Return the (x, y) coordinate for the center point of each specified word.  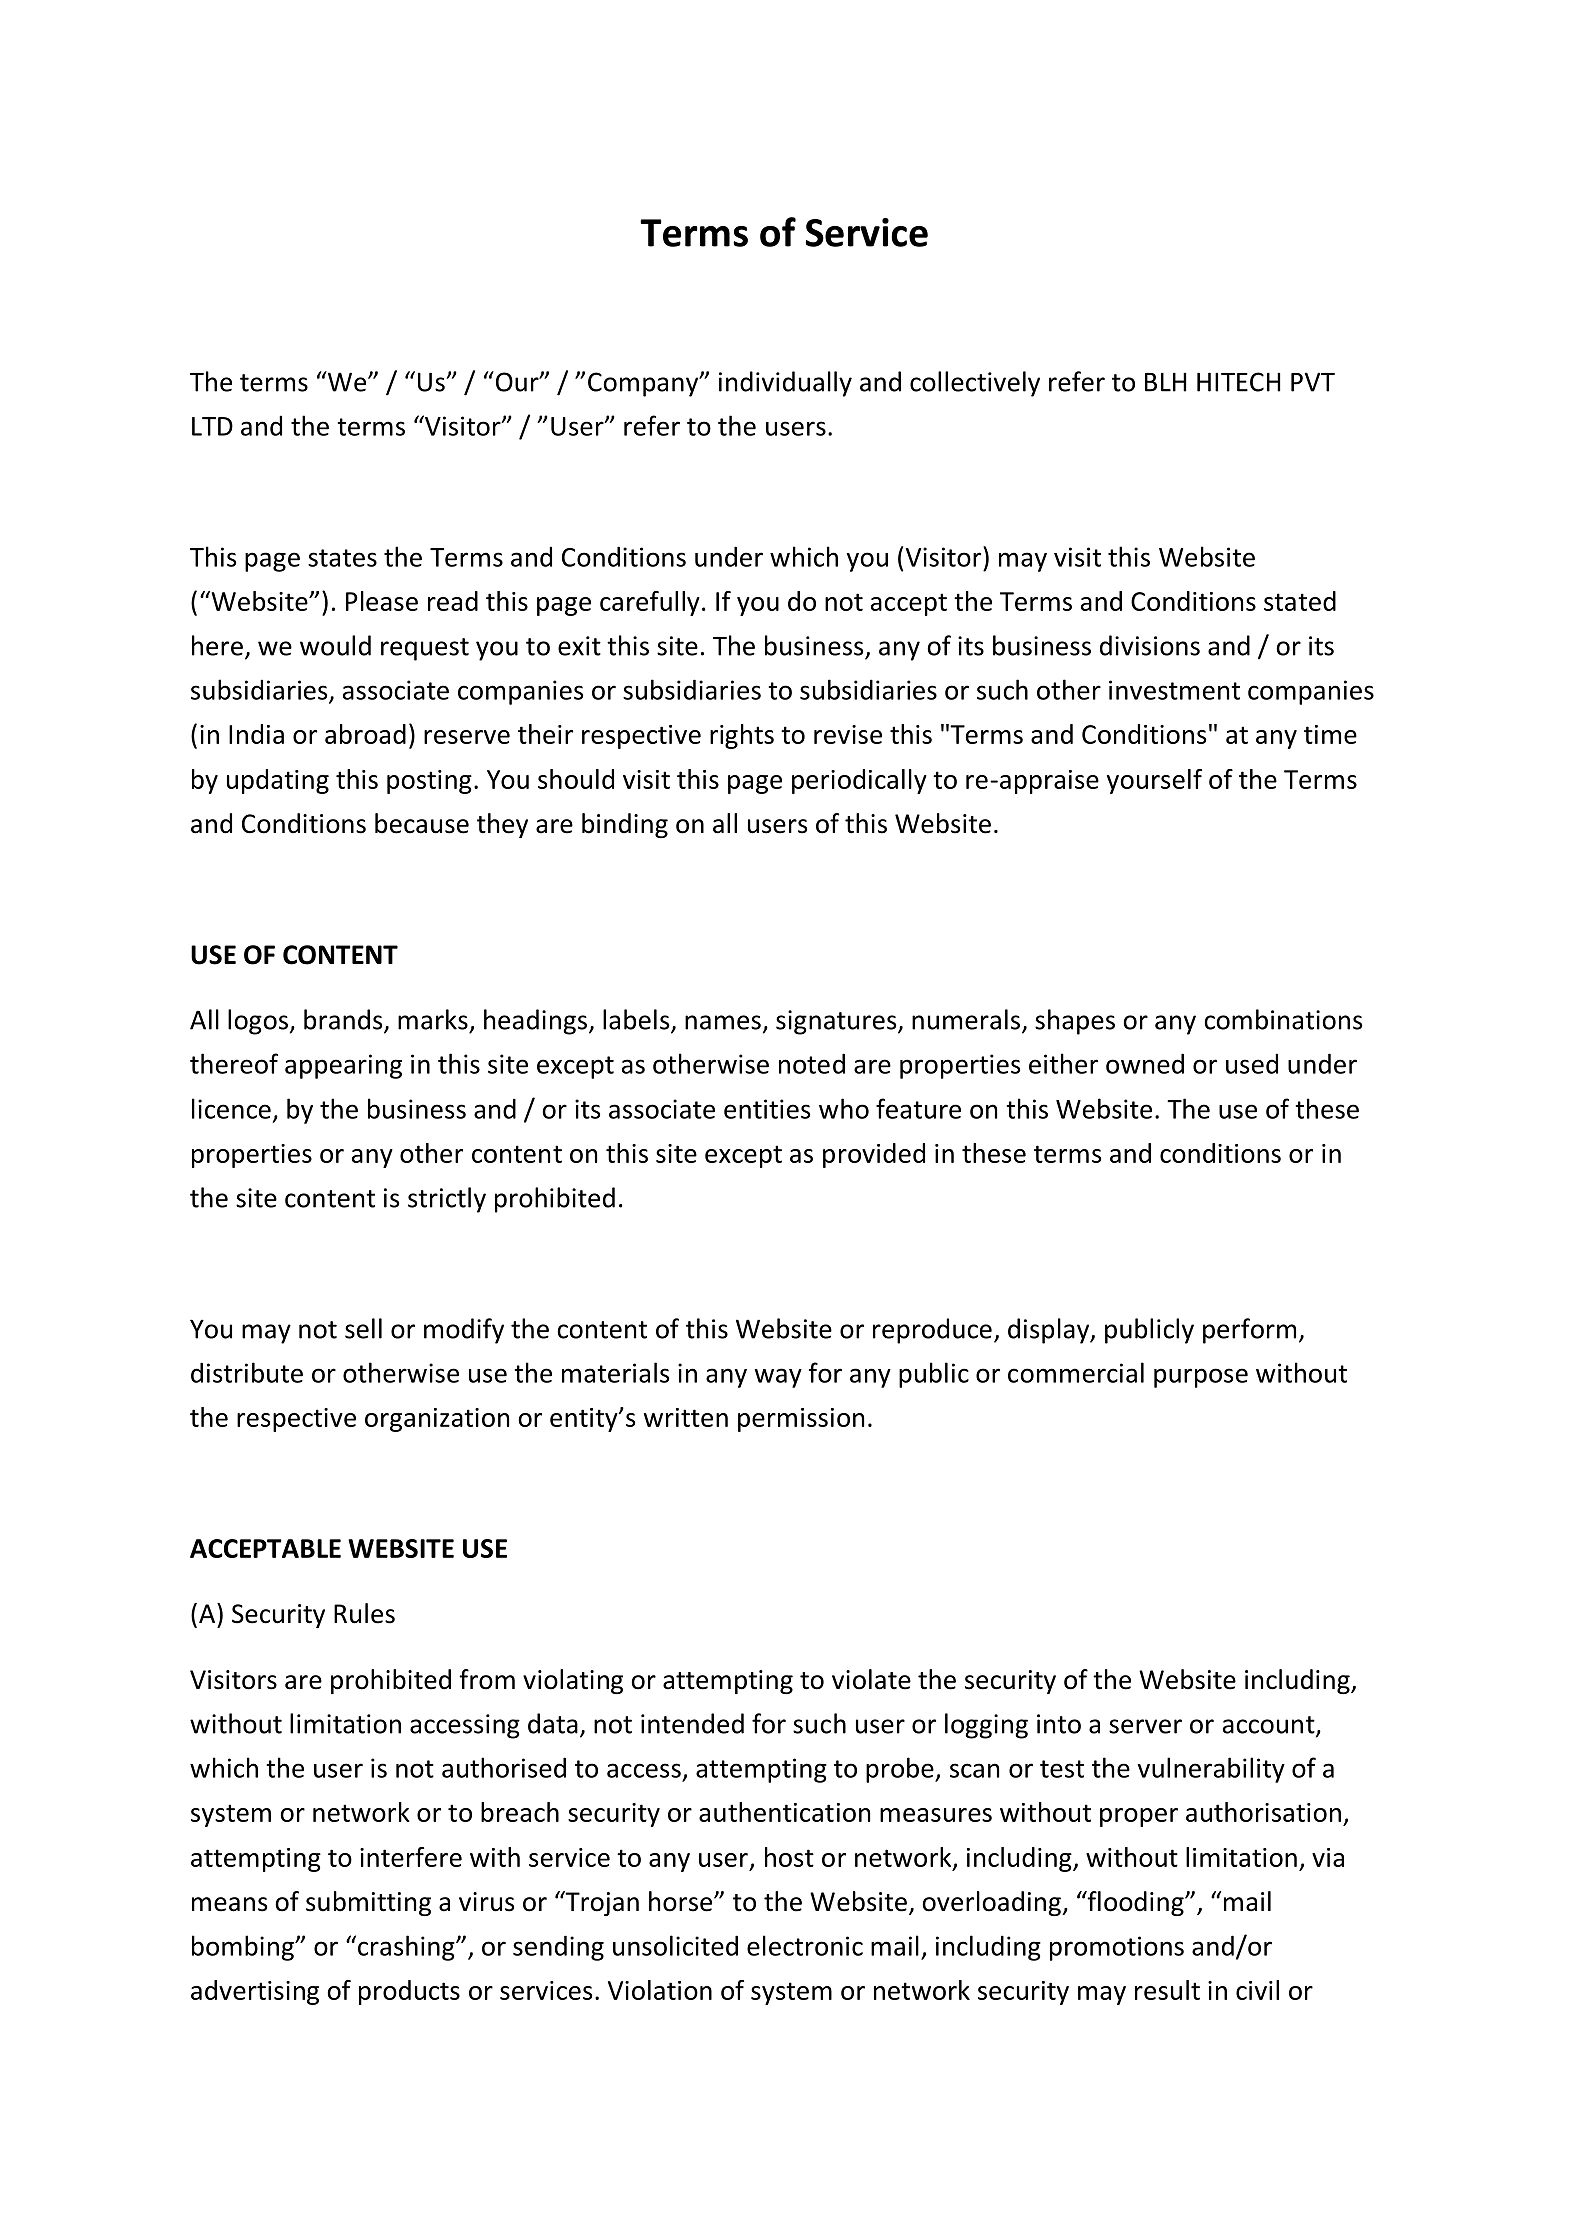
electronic (805, 1945)
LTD (212, 426)
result (1167, 1990)
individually (785, 384)
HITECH (1238, 382)
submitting (368, 1903)
